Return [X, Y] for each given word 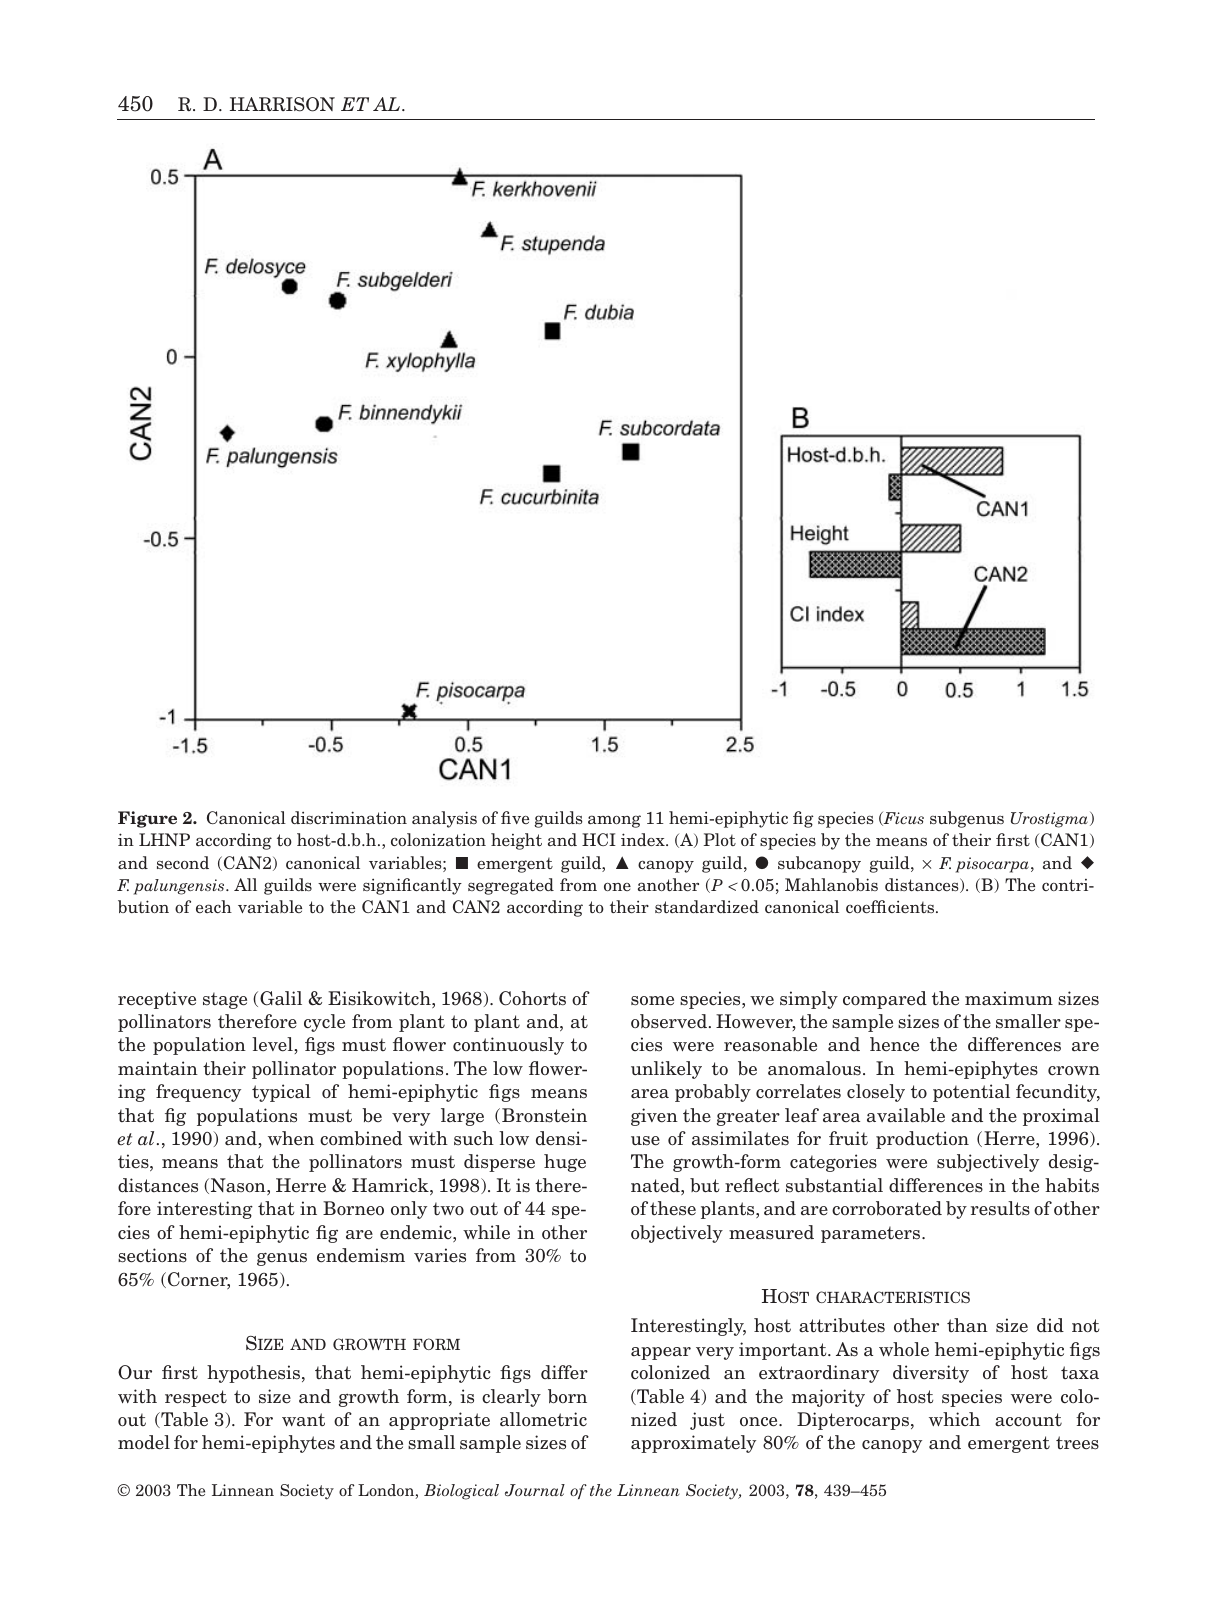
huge [565, 1163]
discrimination [349, 817]
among [614, 821]
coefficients [891, 906]
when [291, 1138]
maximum [1009, 998]
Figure [147, 819]
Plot [720, 839]
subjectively [988, 1163]
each [214, 906]
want [303, 1420]
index [644, 839]
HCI [599, 839]
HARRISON [282, 104]
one [617, 886]
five [515, 817]
